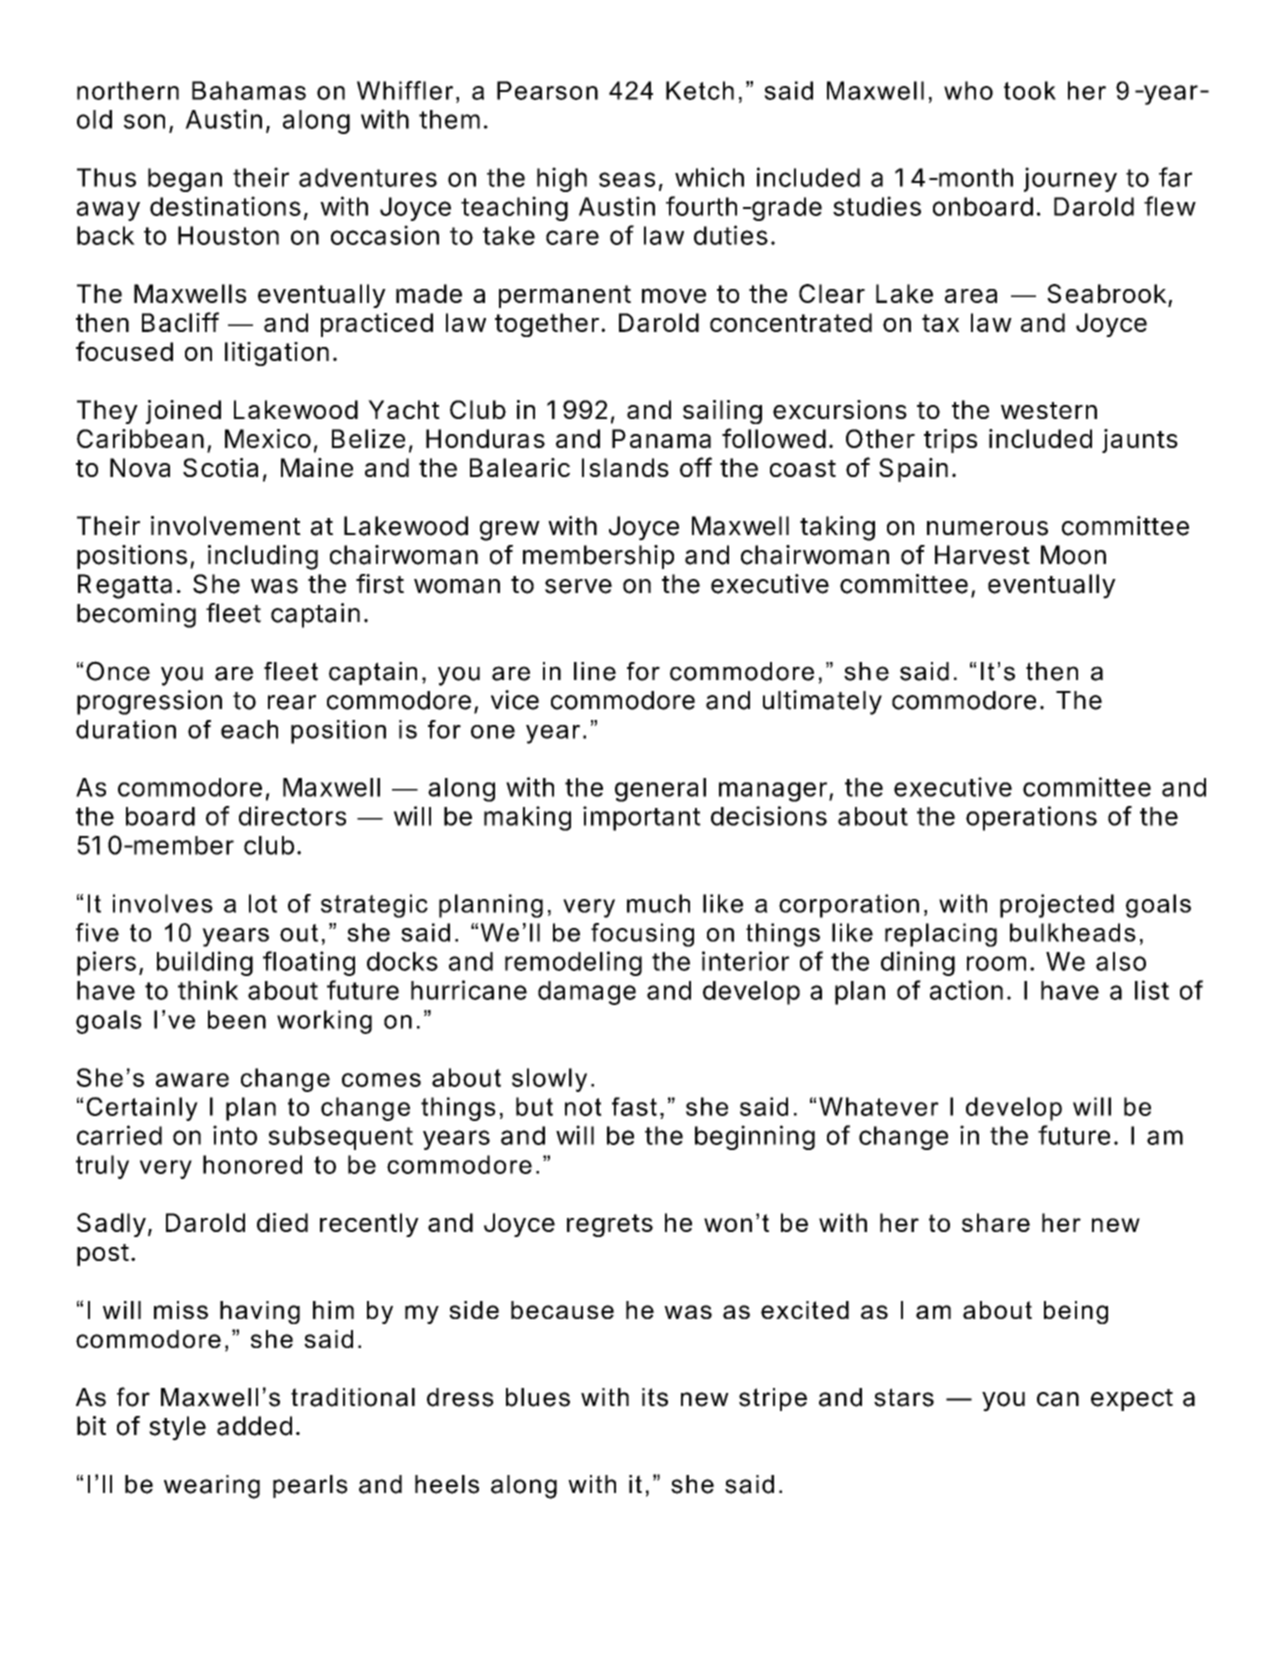  Describe the element at coordinates (1031, 818) in the document. I see `operations` at that location.
